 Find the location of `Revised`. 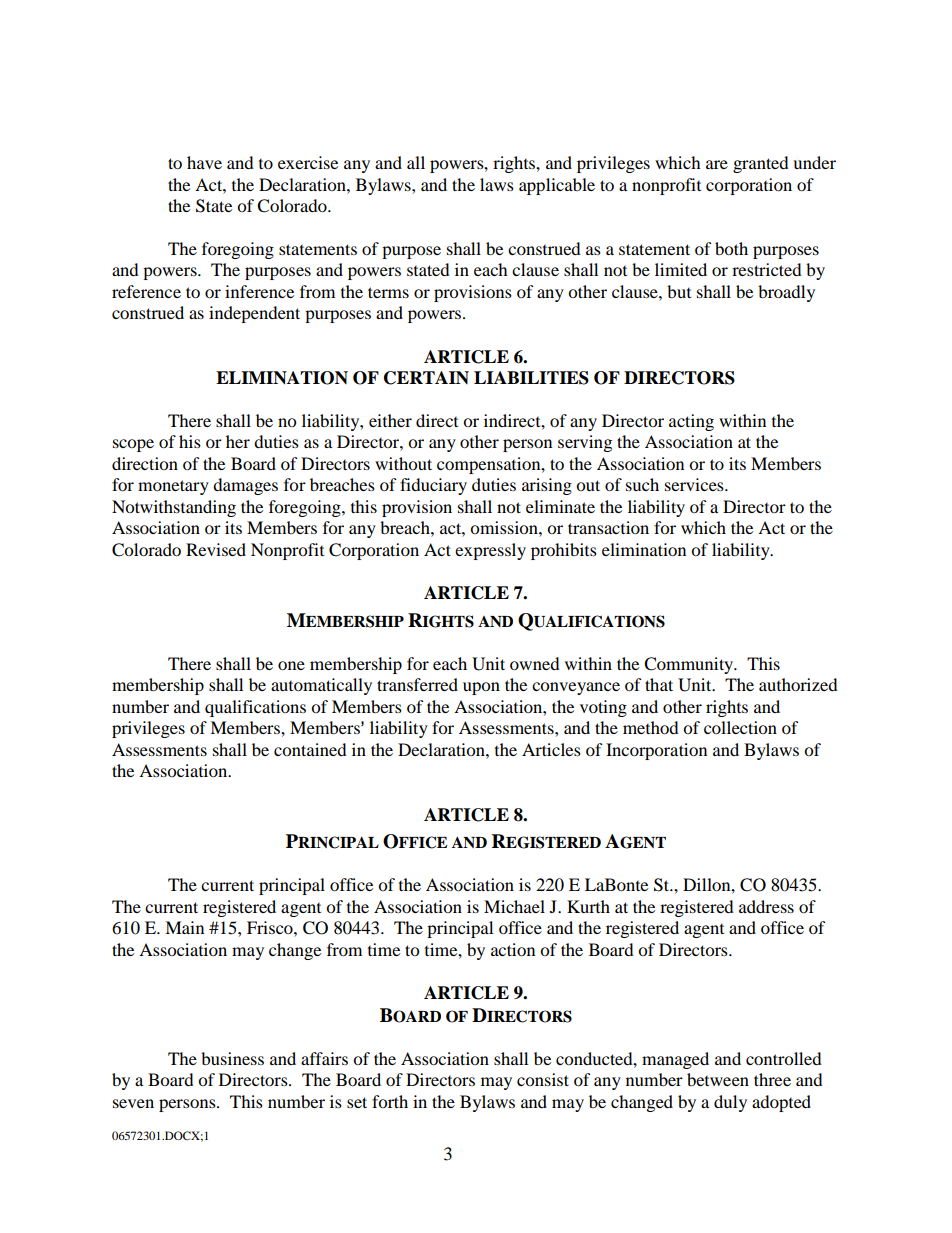

Revised is located at coordinates (216, 549).
